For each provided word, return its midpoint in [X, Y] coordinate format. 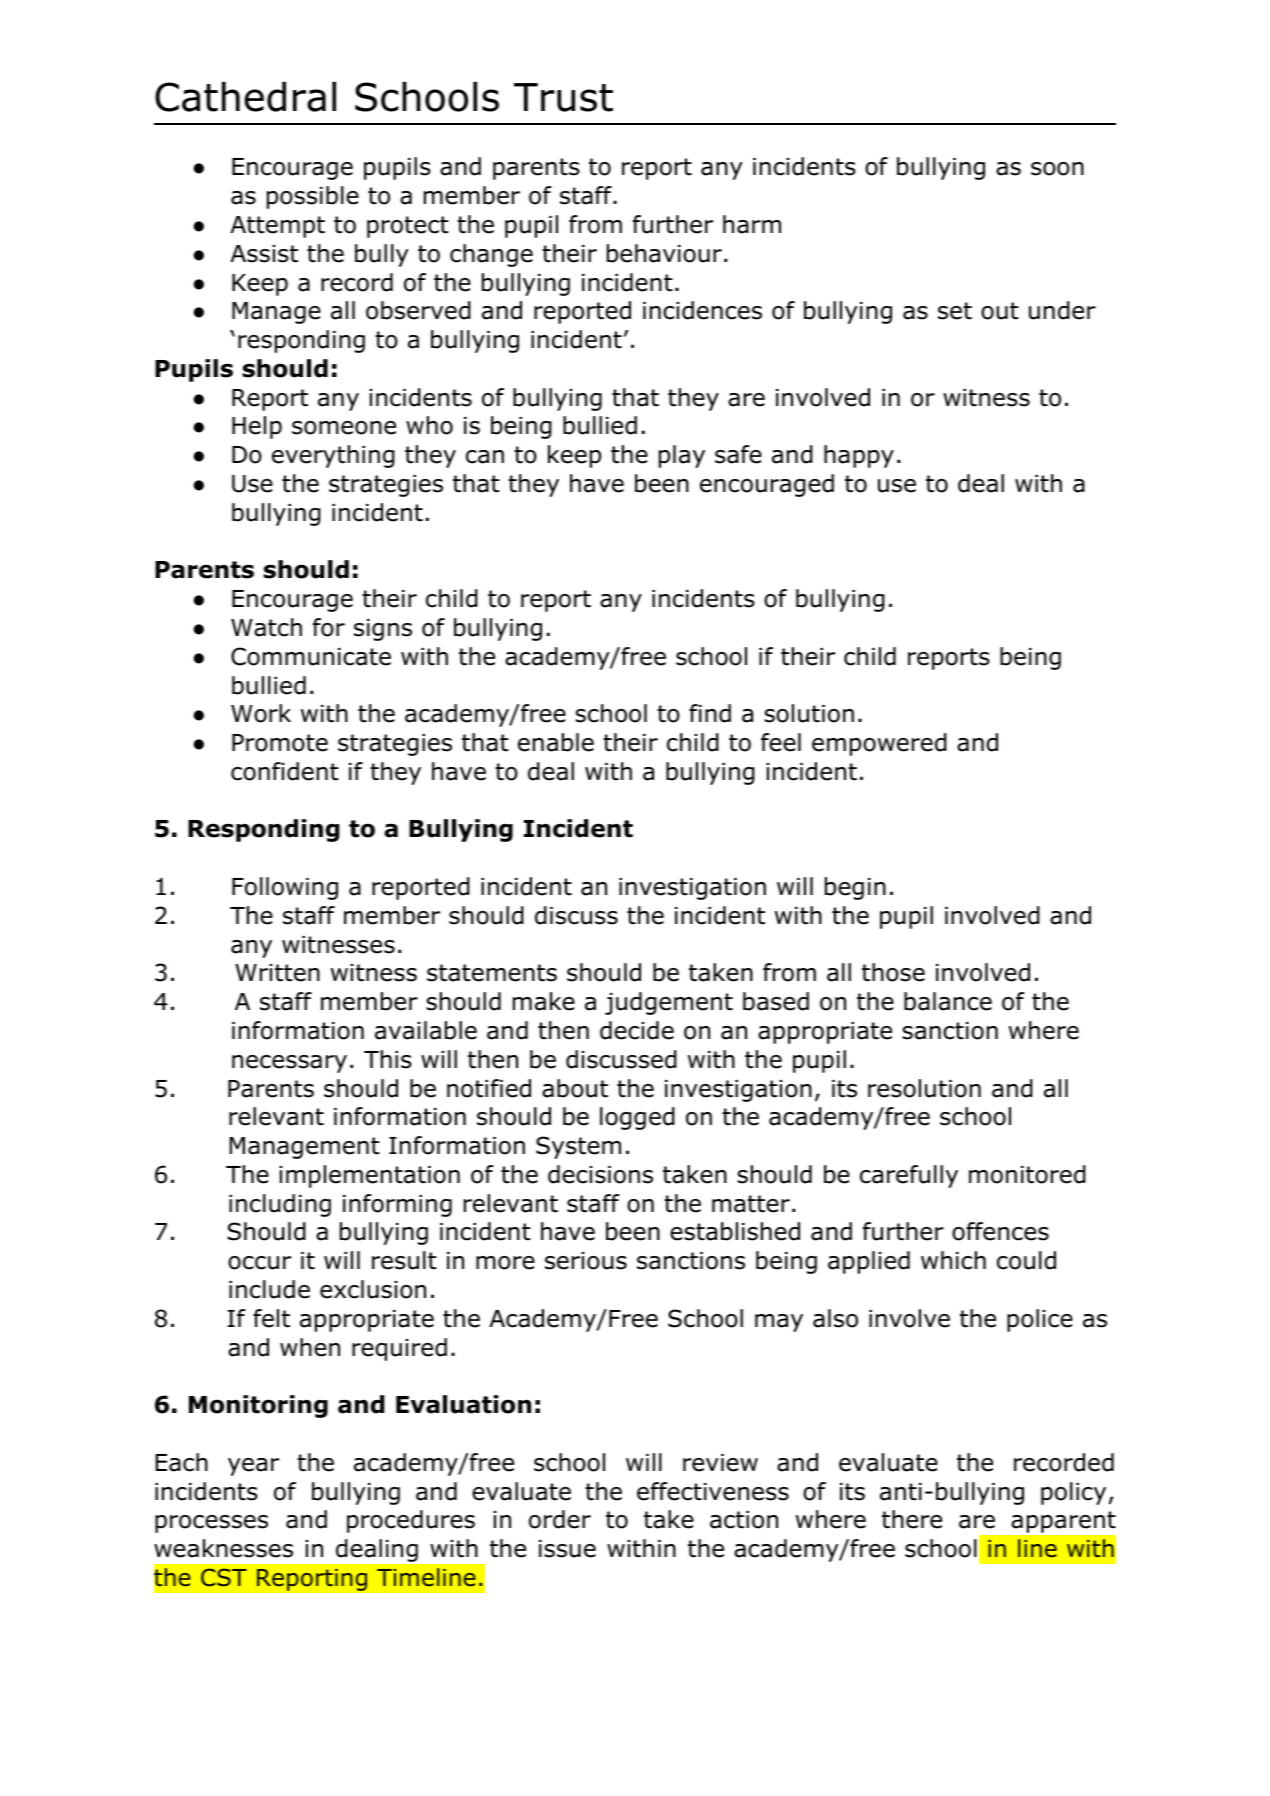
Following [285, 888]
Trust [563, 97]
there [912, 1519]
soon [1057, 169]
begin [855, 888]
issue [567, 1549]
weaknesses [223, 1548]
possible [313, 197]
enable [556, 742]
